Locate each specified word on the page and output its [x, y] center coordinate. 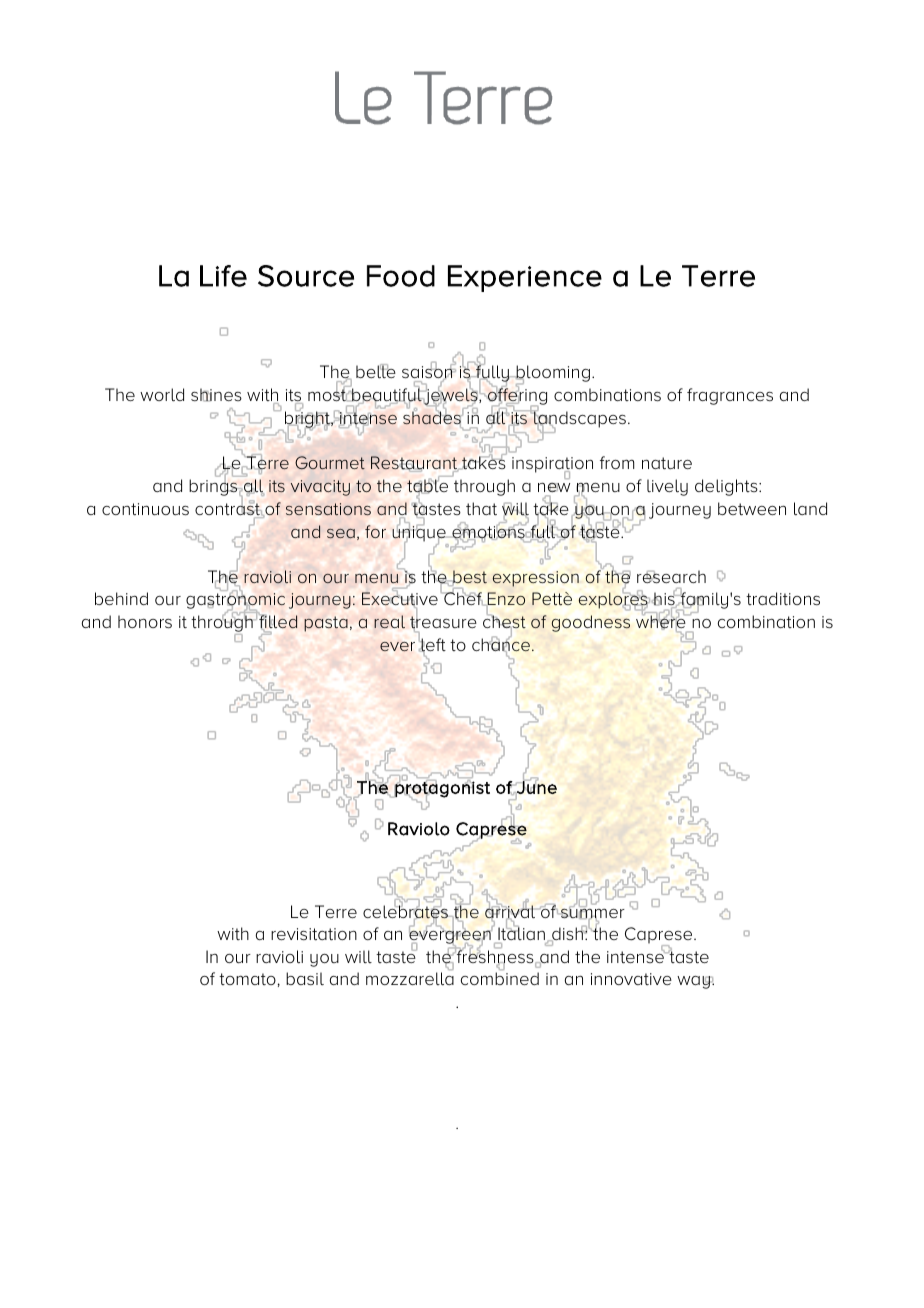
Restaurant [414, 463]
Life [223, 276]
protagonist [441, 789]
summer [592, 913]
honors [145, 622]
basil [305, 978]
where [660, 622]
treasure [443, 623]
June [536, 787]
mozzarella [410, 978]
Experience [525, 278]
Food [401, 276]
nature [667, 463]
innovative [631, 979]
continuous [145, 509]
